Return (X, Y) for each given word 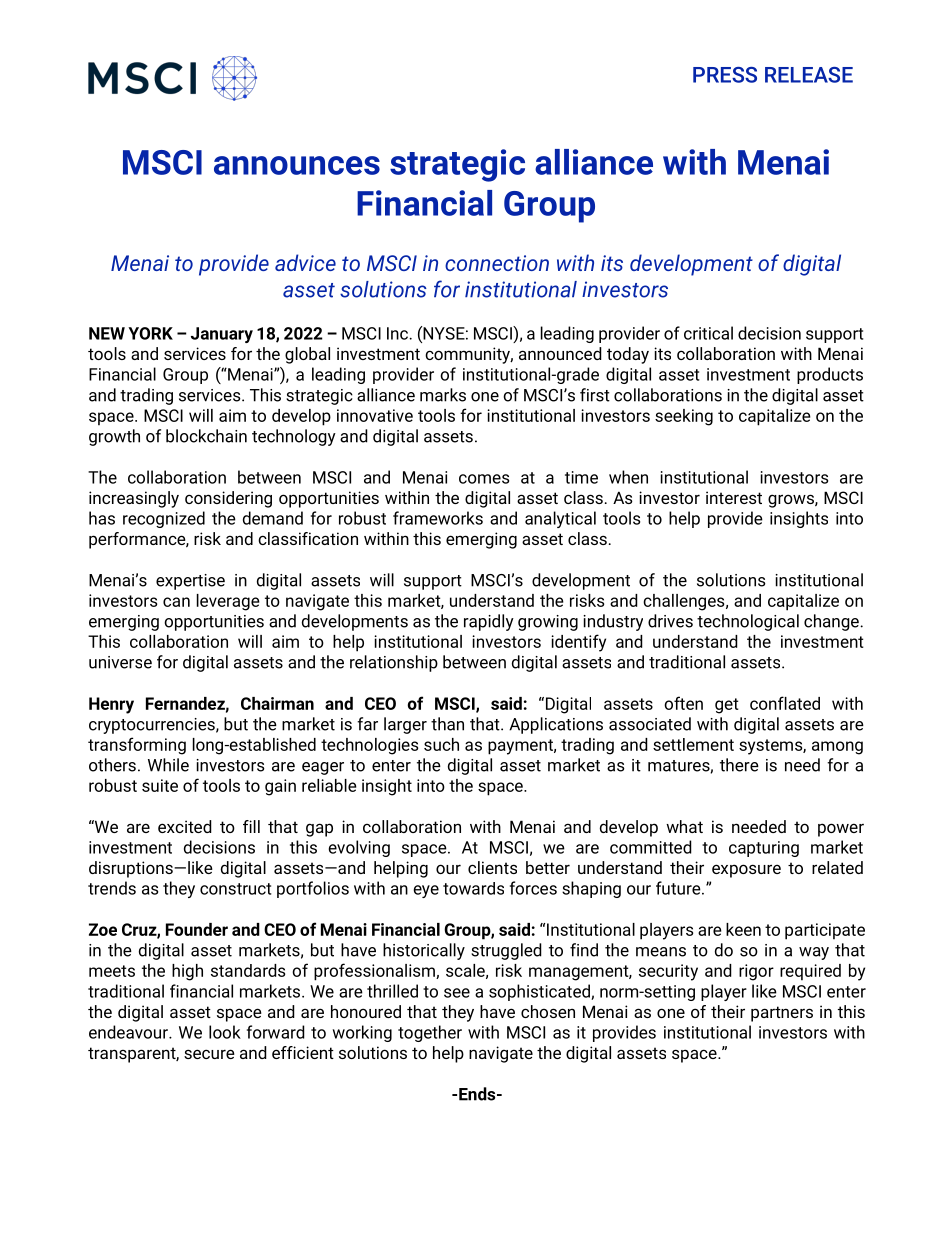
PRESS (725, 75)
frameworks (438, 518)
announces (297, 165)
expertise (190, 582)
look (225, 1032)
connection (497, 263)
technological (748, 622)
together (430, 1033)
